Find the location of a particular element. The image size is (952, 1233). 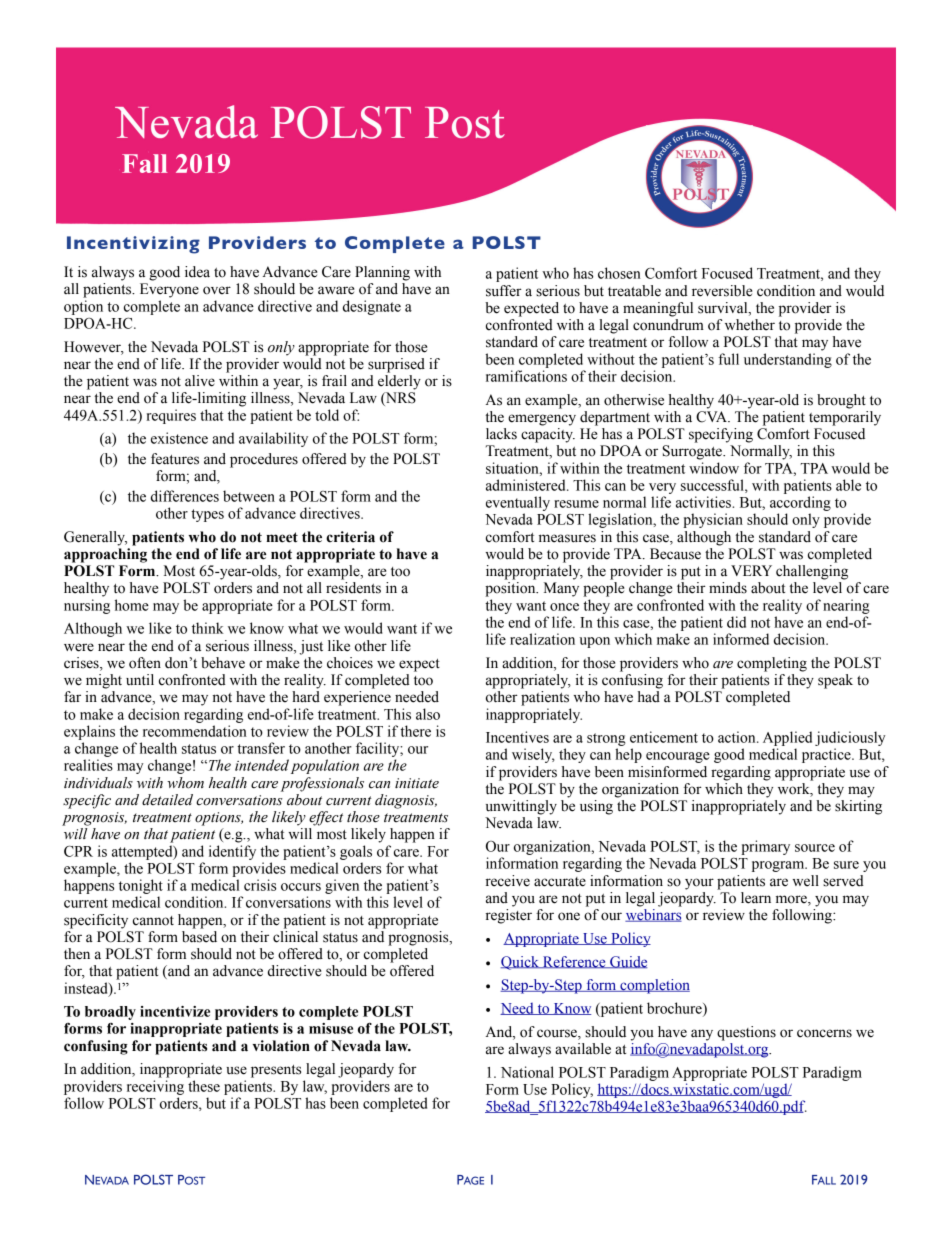

questions is located at coordinates (746, 1033).
